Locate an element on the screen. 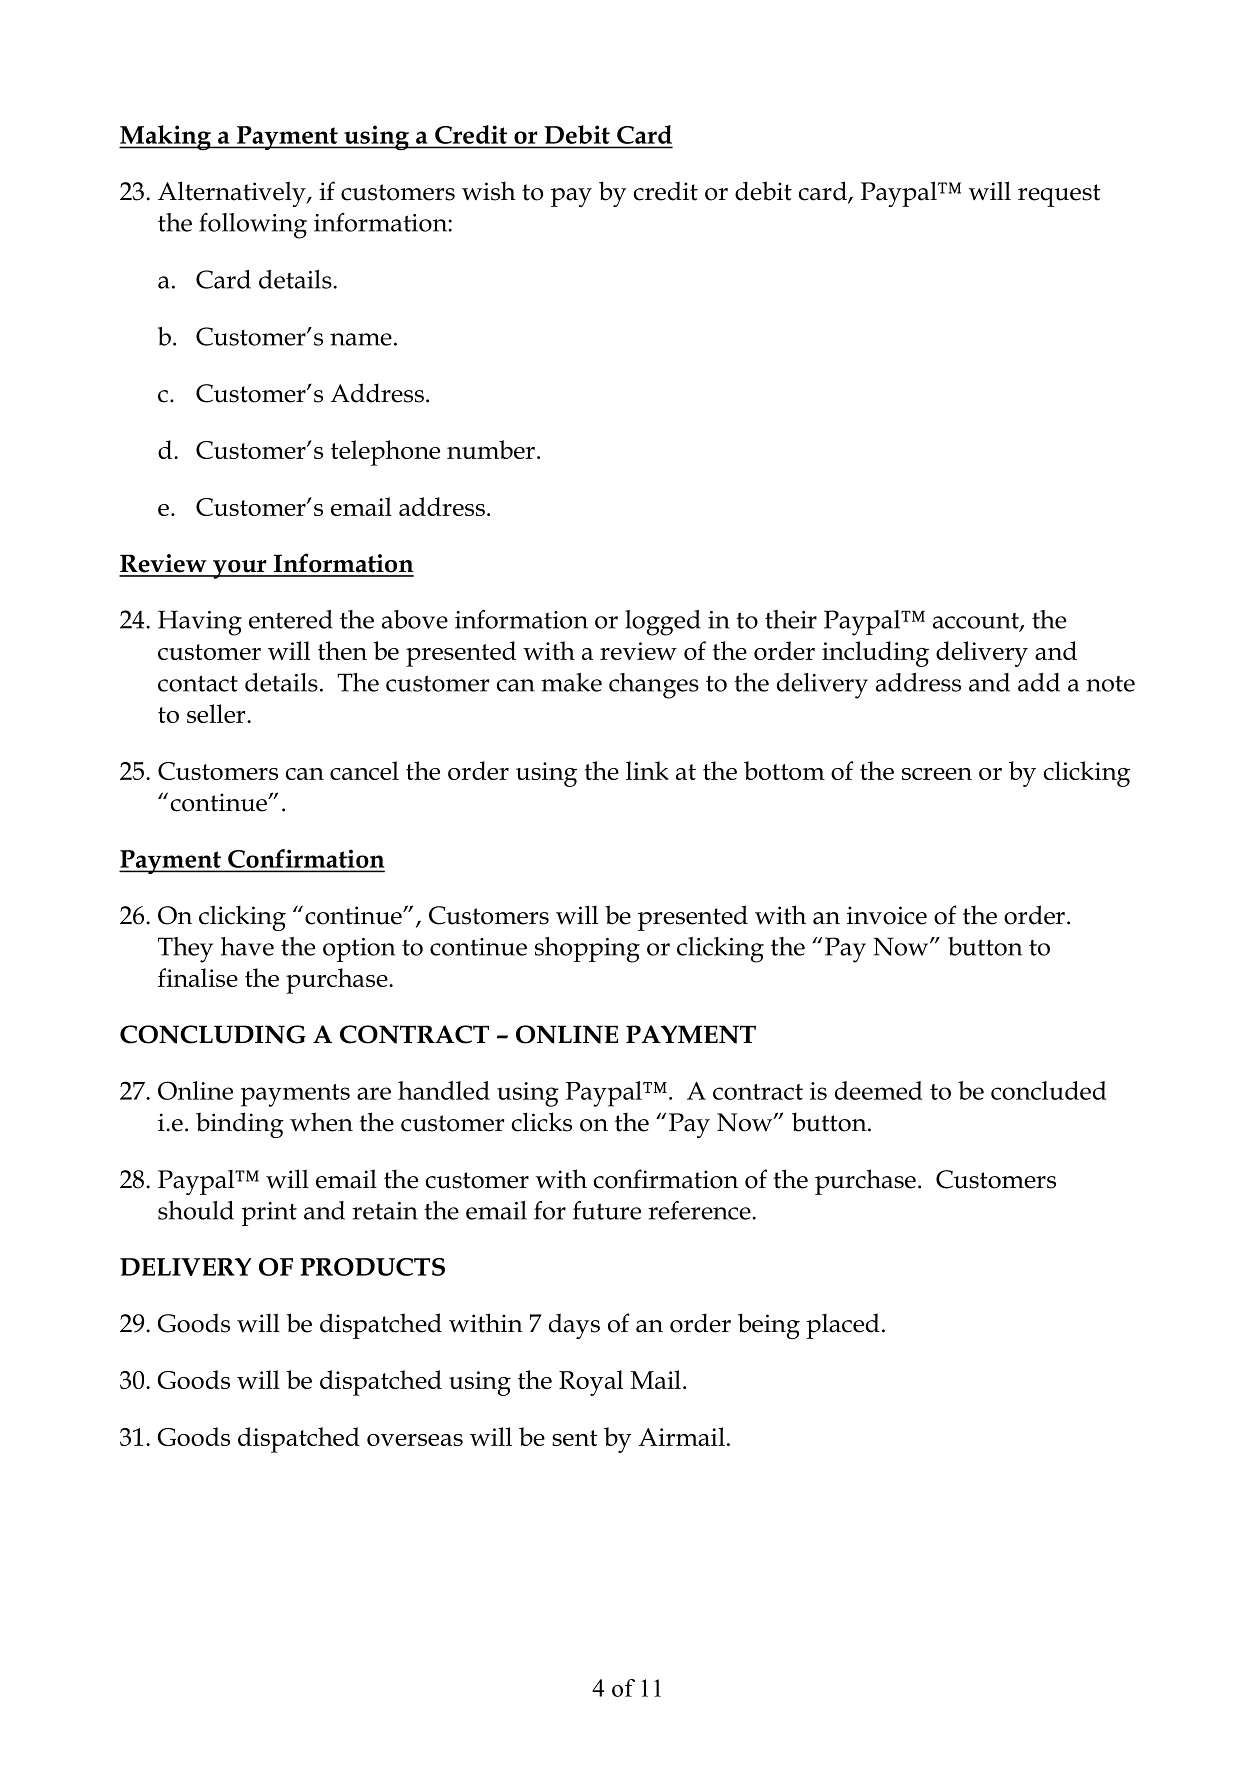  Alternatively is located at coordinates (233, 194).
